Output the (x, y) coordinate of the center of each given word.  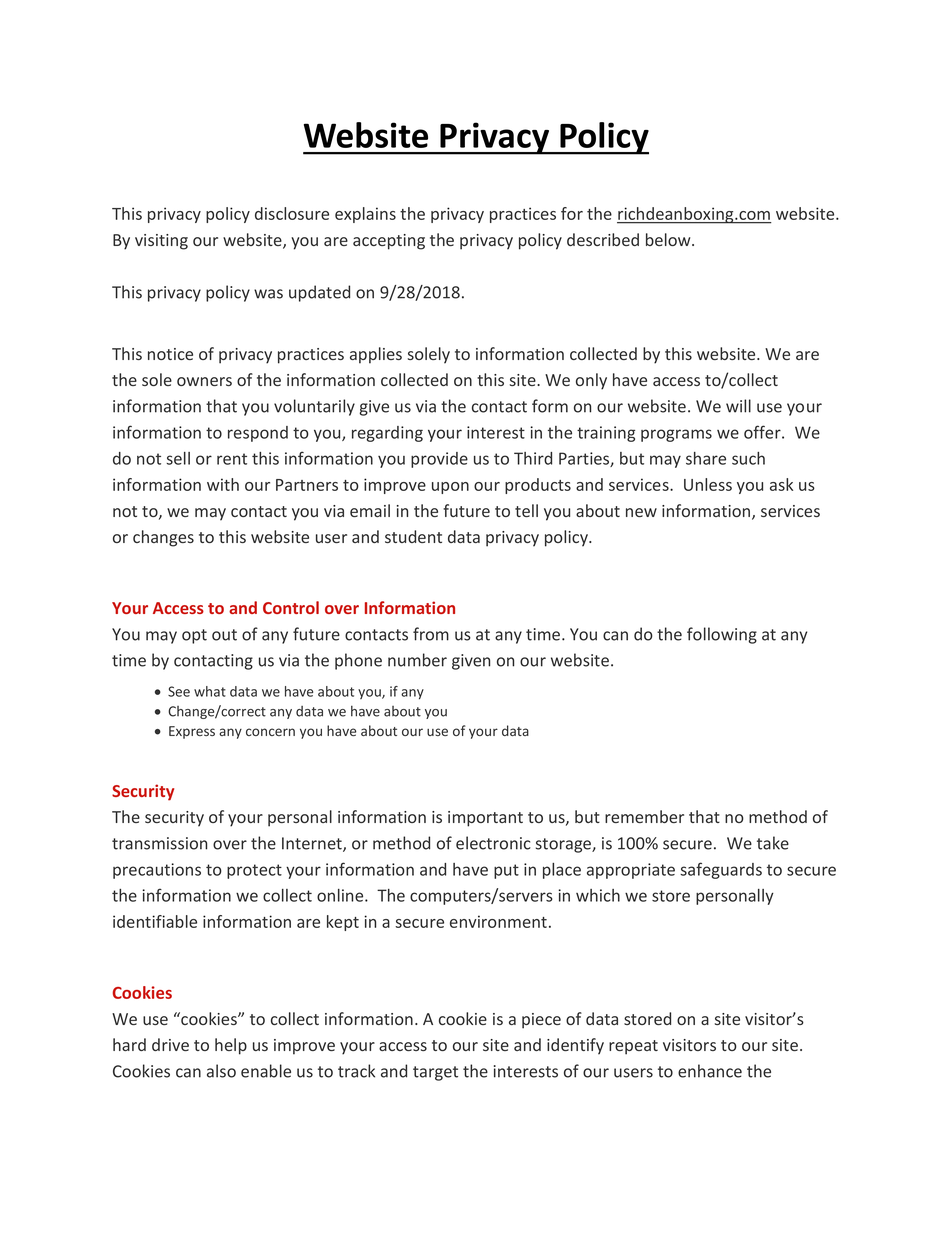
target (435, 1073)
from (431, 634)
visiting (161, 242)
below (669, 239)
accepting (389, 242)
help (231, 1046)
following (722, 635)
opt (194, 636)
